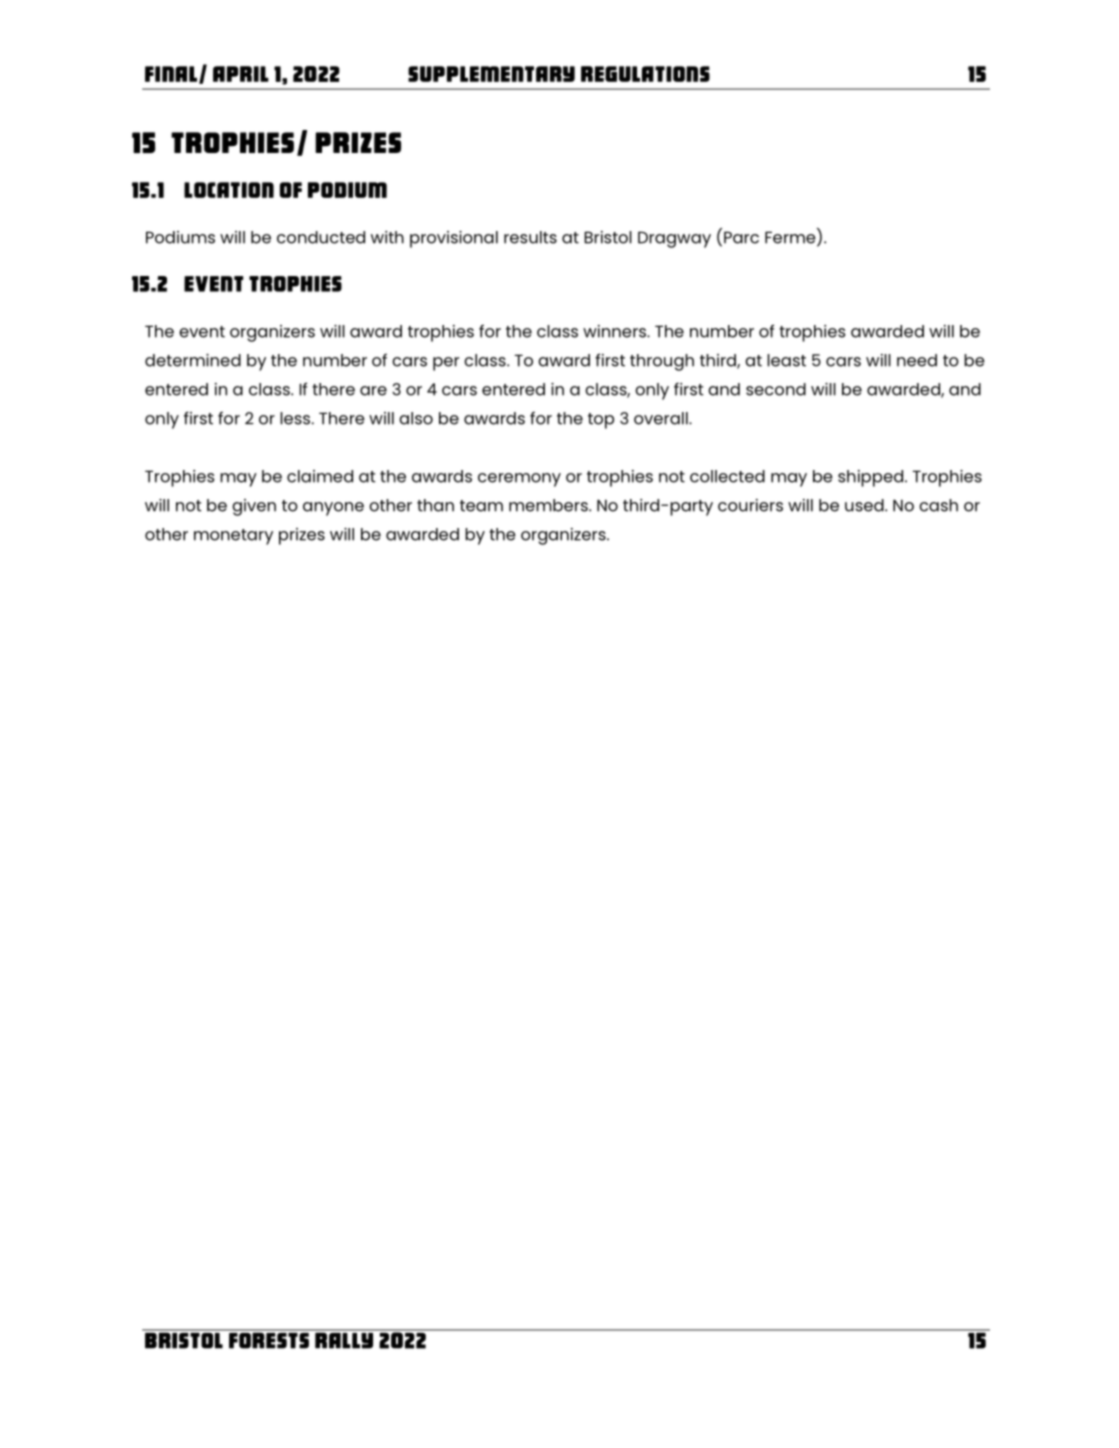  I want to click on Ferme, so click(791, 237).
